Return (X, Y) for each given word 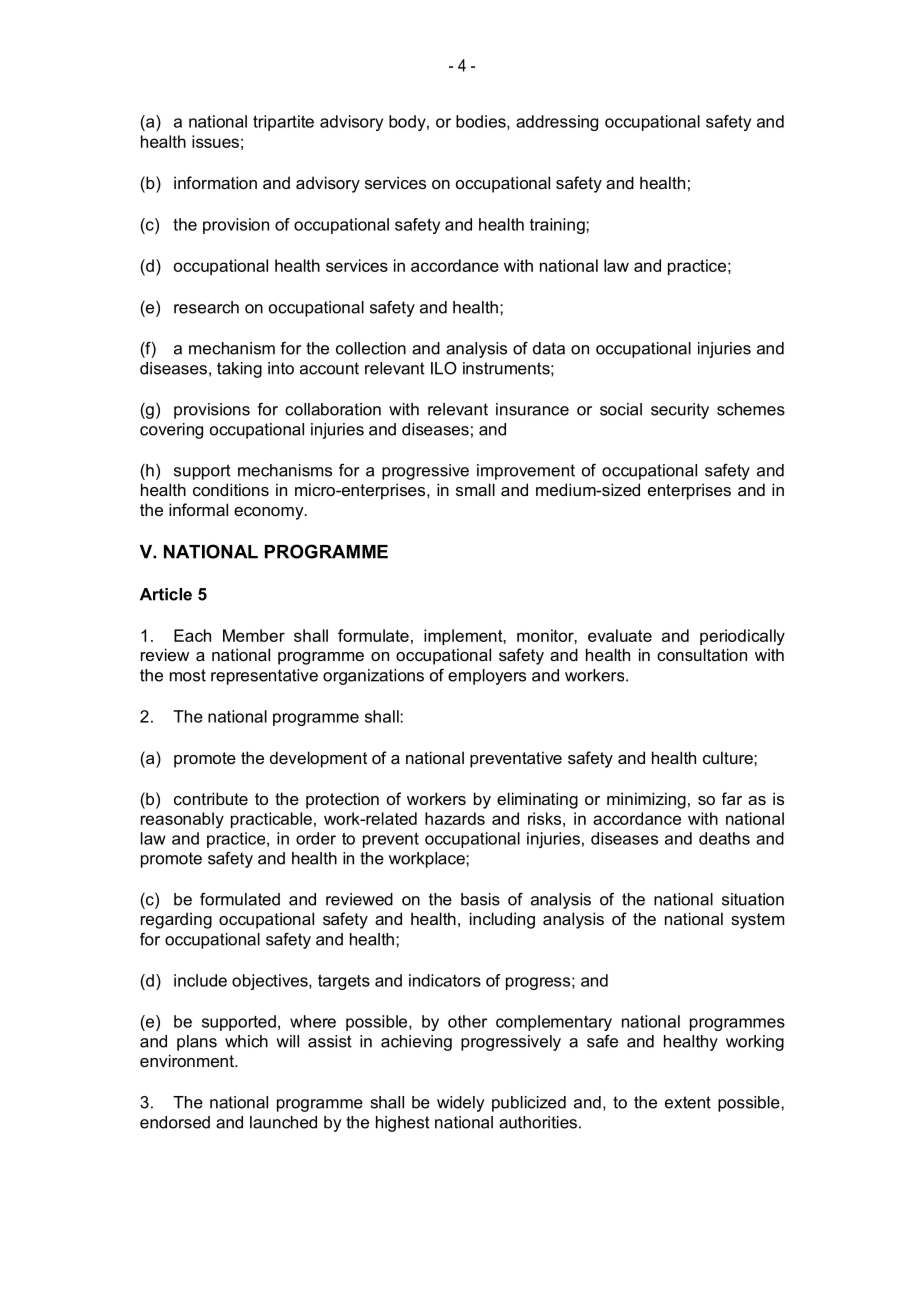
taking (239, 370)
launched (283, 1122)
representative (264, 677)
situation (753, 899)
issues (215, 141)
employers (487, 677)
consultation (702, 654)
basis (480, 899)
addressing (557, 123)
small (475, 489)
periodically (742, 637)
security (680, 411)
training (558, 226)
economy (270, 513)
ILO (444, 368)
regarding (176, 920)
